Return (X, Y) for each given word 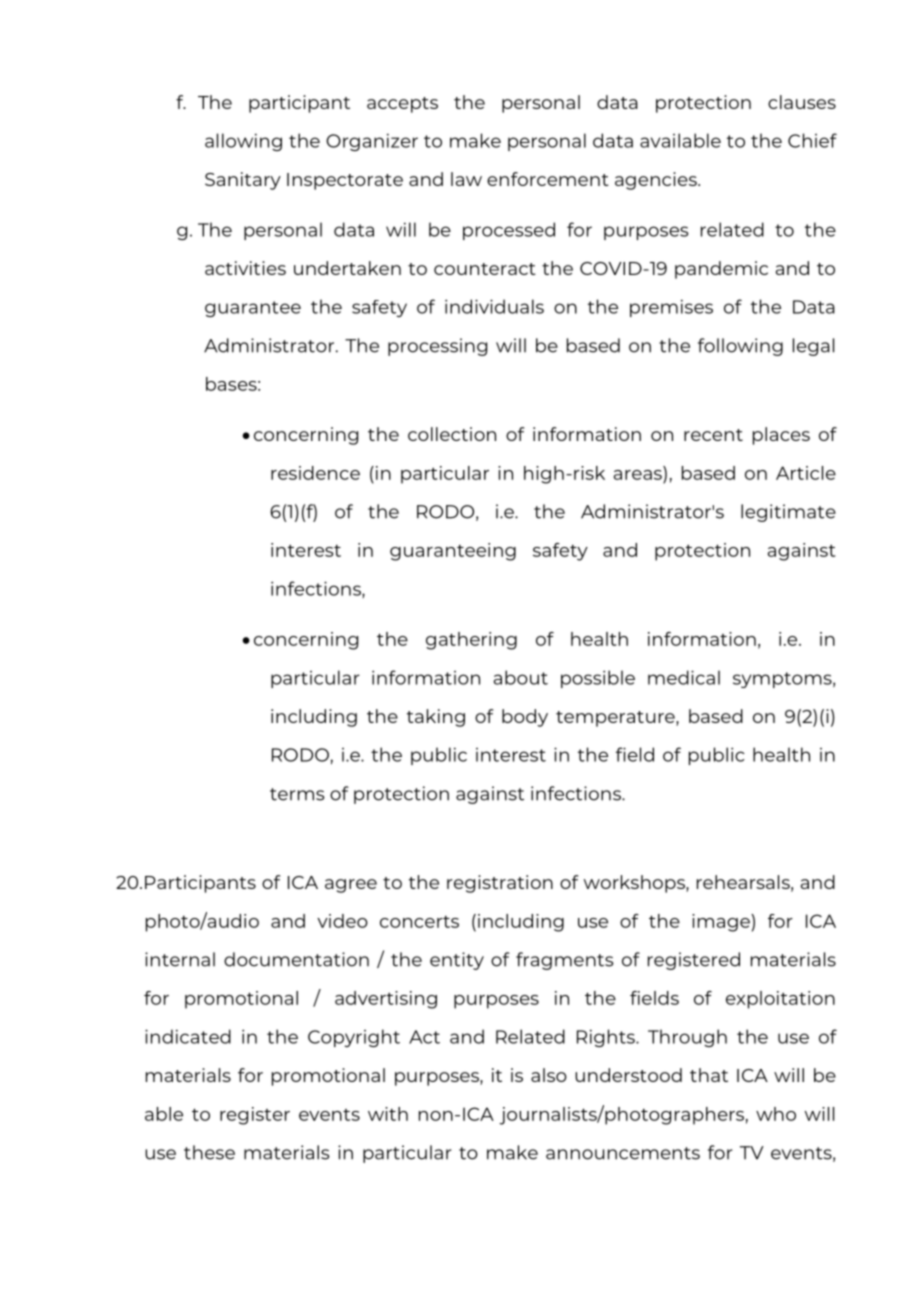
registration (500, 884)
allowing (243, 142)
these (209, 1152)
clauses (802, 102)
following (740, 347)
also (549, 1075)
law (466, 179)
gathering (471, 641)
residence (315, 473)
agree (351, 886)
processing (437, 347)
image (722, 923)
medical (684, 677)
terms (297, 794)
